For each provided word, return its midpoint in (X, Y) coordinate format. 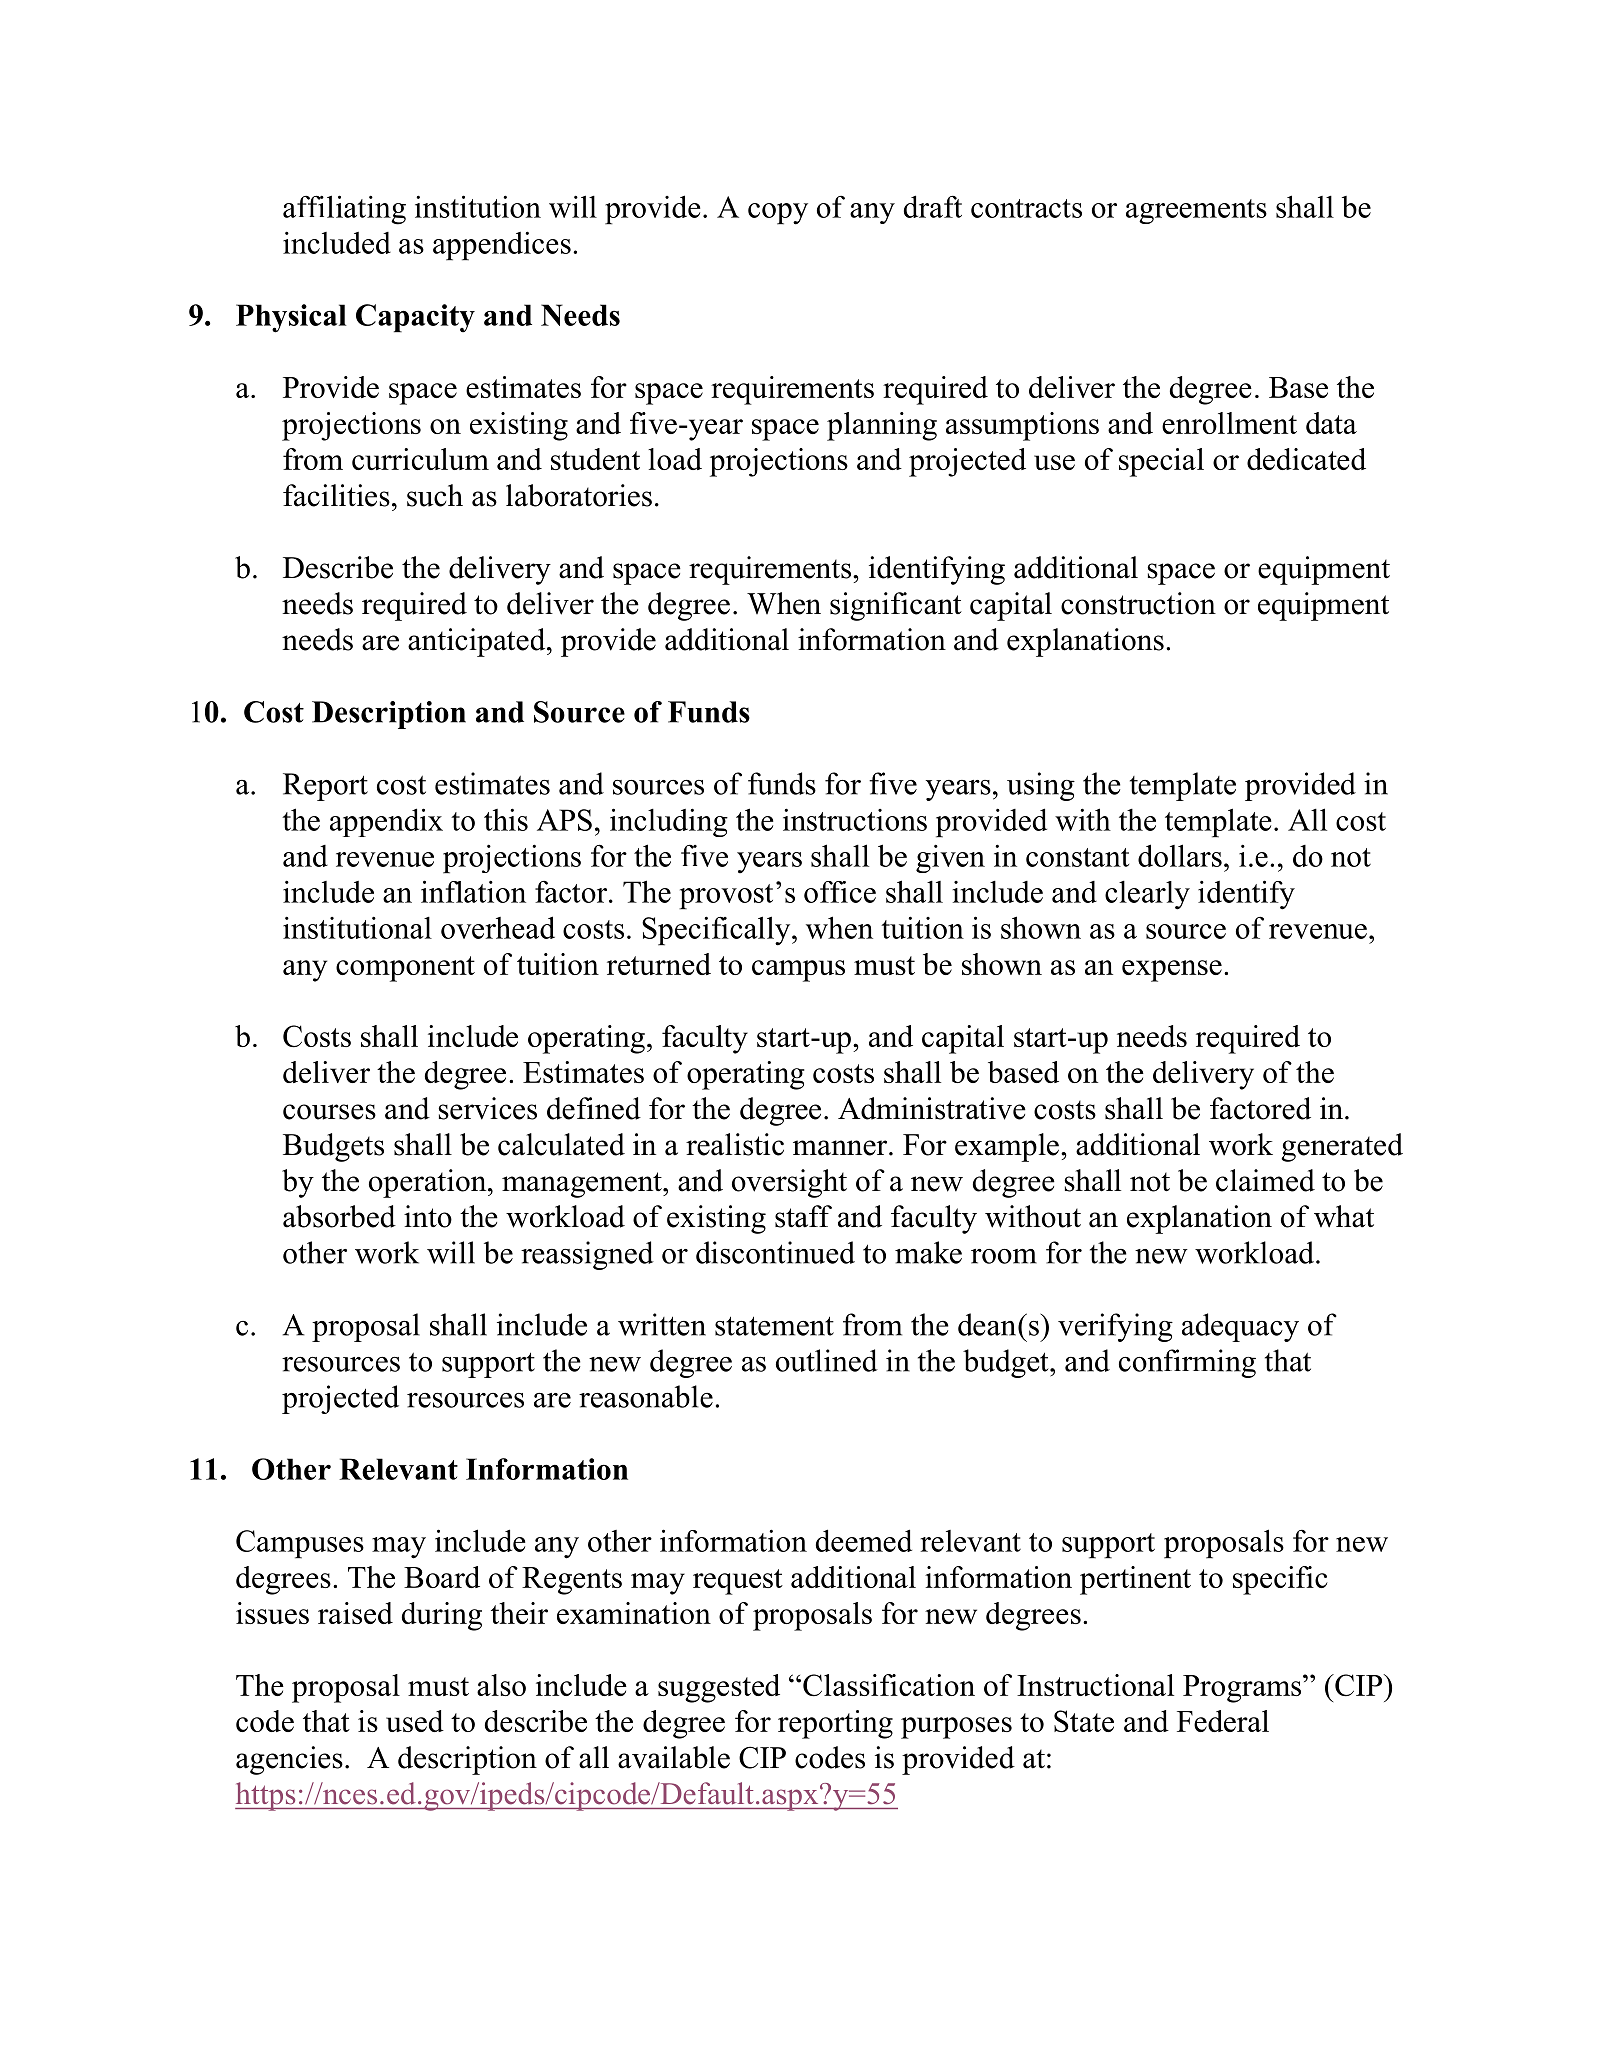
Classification (889, 1685)
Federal (1223, 1721)
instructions (855, 819)
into (428, 1216)
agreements (1196, 211)
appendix (386, 822)
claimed (1265, 1180)
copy (778, 214)
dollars (1180, 855)
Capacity (415, 318)
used (415, 1721)
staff (803, 1216)
